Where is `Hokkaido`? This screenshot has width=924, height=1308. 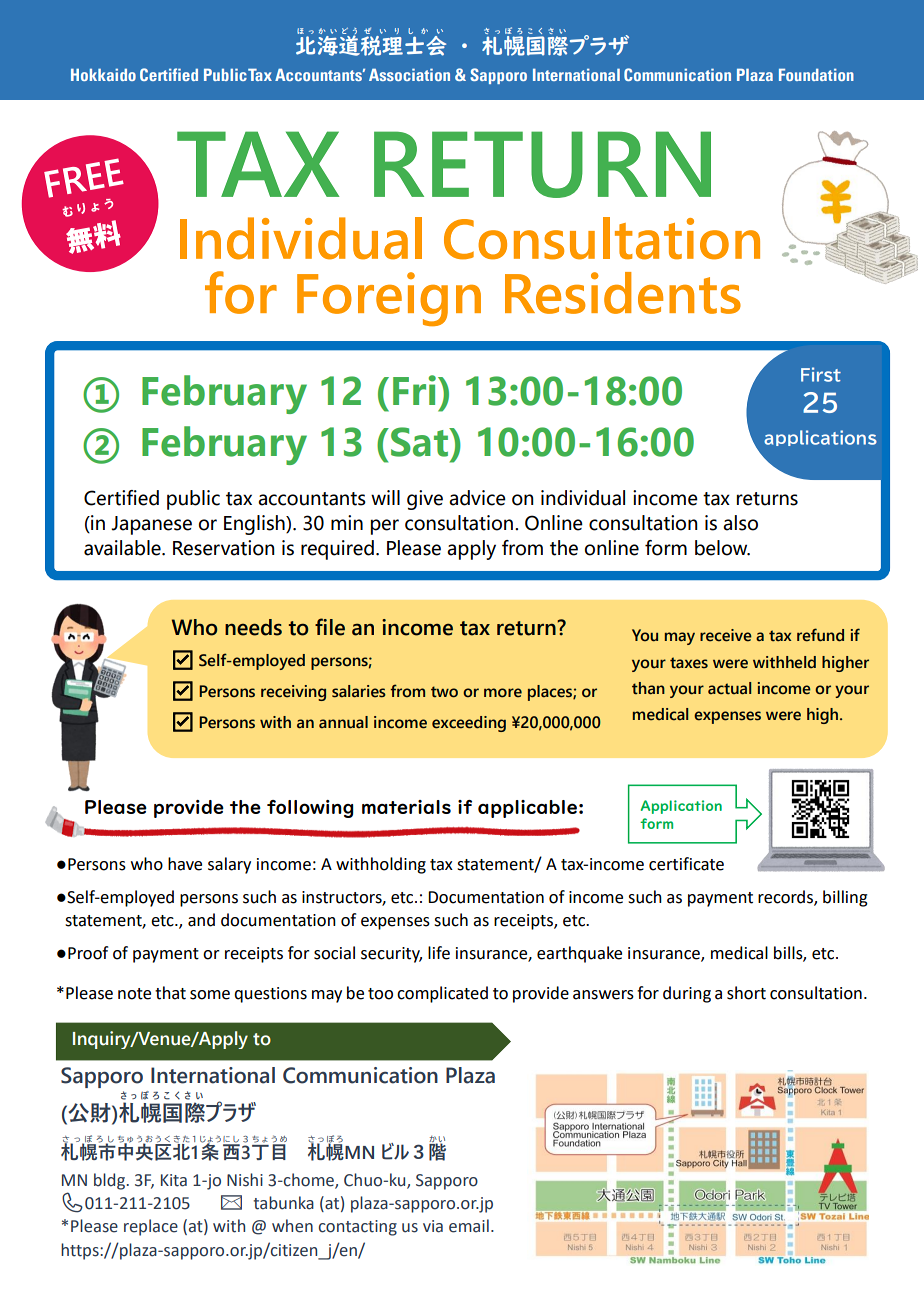 Hokkaido is located at coordinates (103, 74).
